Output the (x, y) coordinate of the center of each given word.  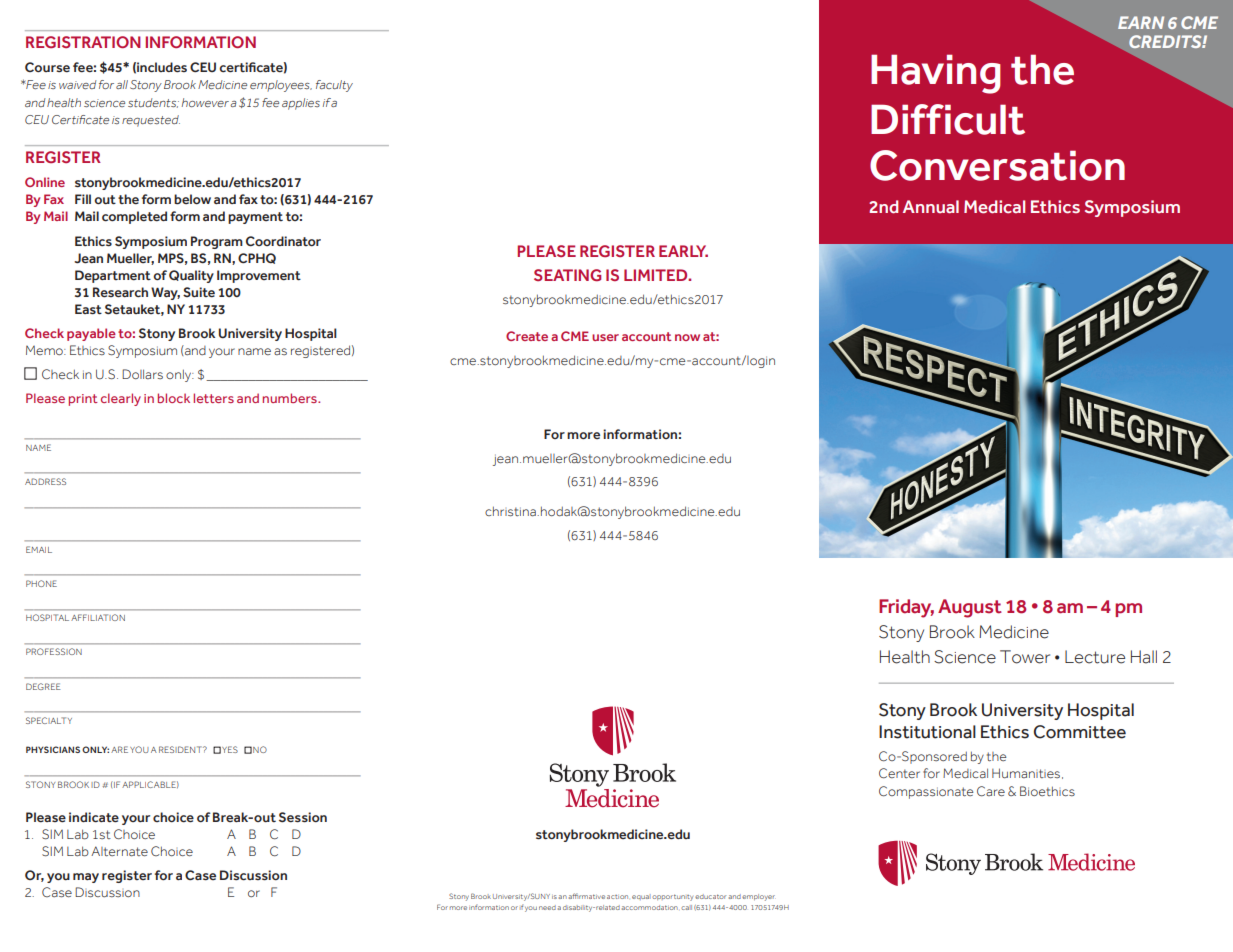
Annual (931, 207)
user (605, 337)
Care (991, 791)
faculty (334, 86)
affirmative (587, 896)
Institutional (927, 732)
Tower (1025, 657)
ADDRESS (45, 481)
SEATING (567, 275)
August (970, 608)
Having (936, 74)
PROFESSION (54, 651)
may (86, 878)
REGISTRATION (83, 42)
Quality (191, 276)
